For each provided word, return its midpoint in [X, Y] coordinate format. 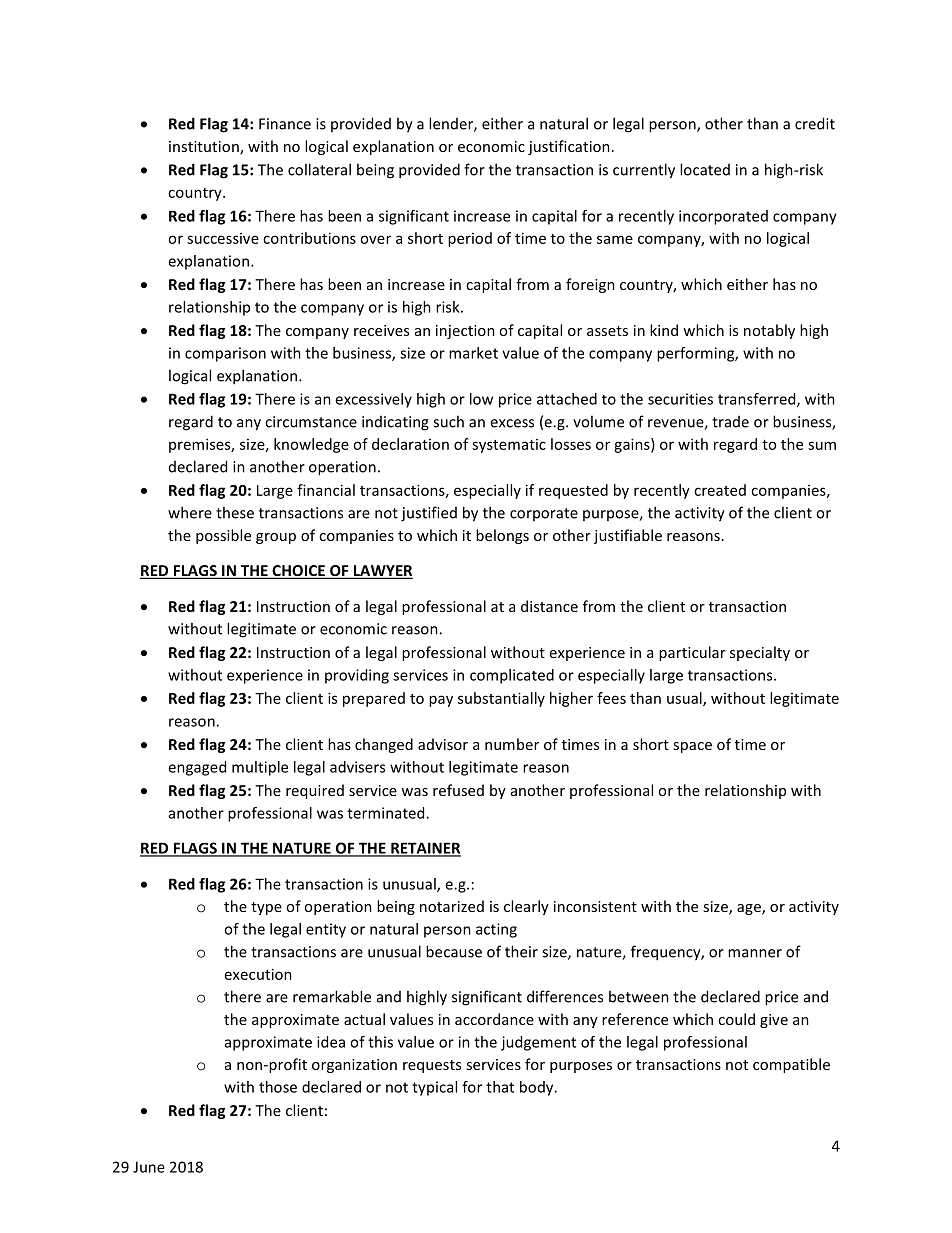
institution [205, 148]
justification [569, 147]
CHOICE [298, 572]
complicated [512, 676]
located [705, 169]
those [278, 1087]
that [500, 1087]
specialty [760, 653]
